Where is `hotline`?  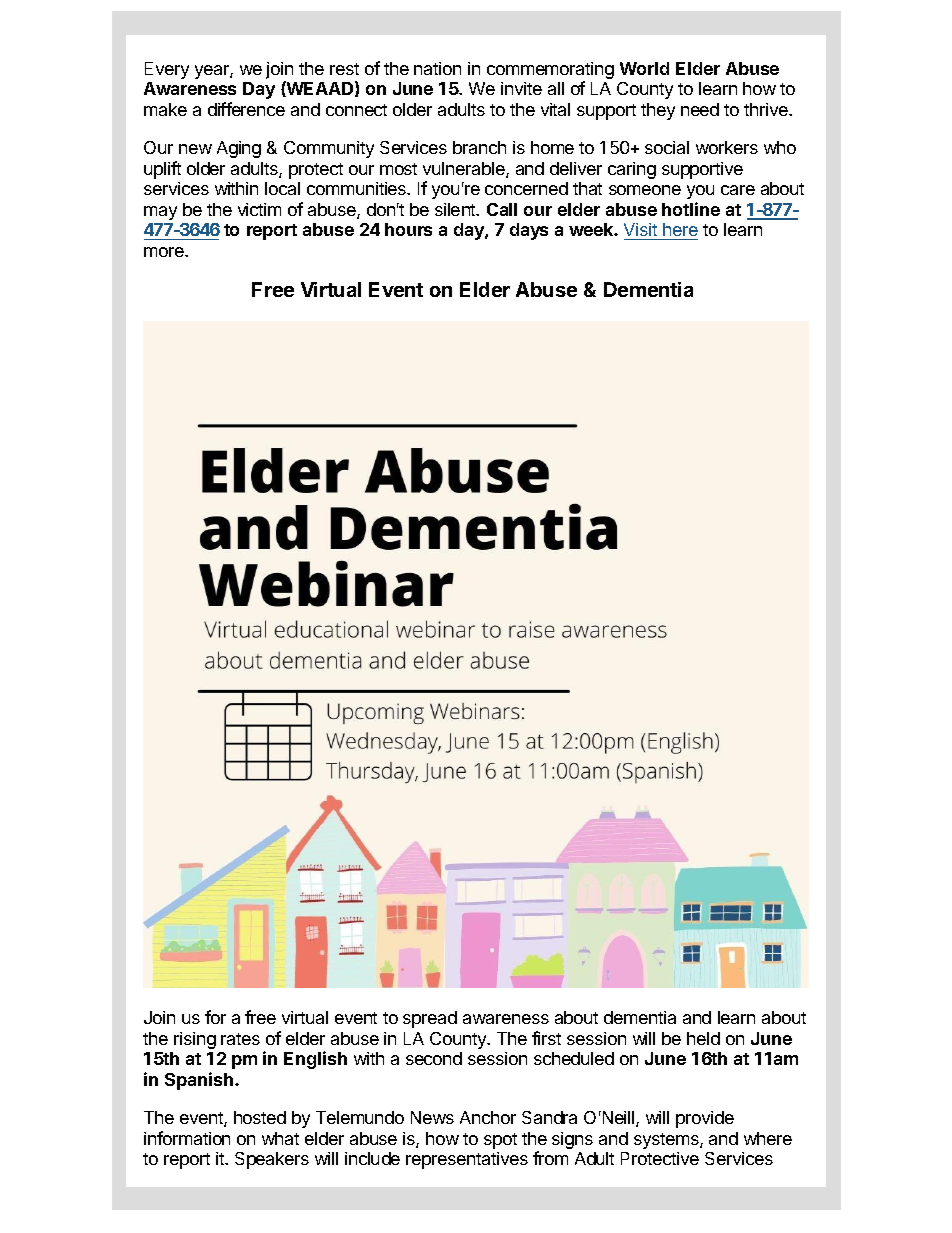
hotline is located at coordinates (691, 209).
